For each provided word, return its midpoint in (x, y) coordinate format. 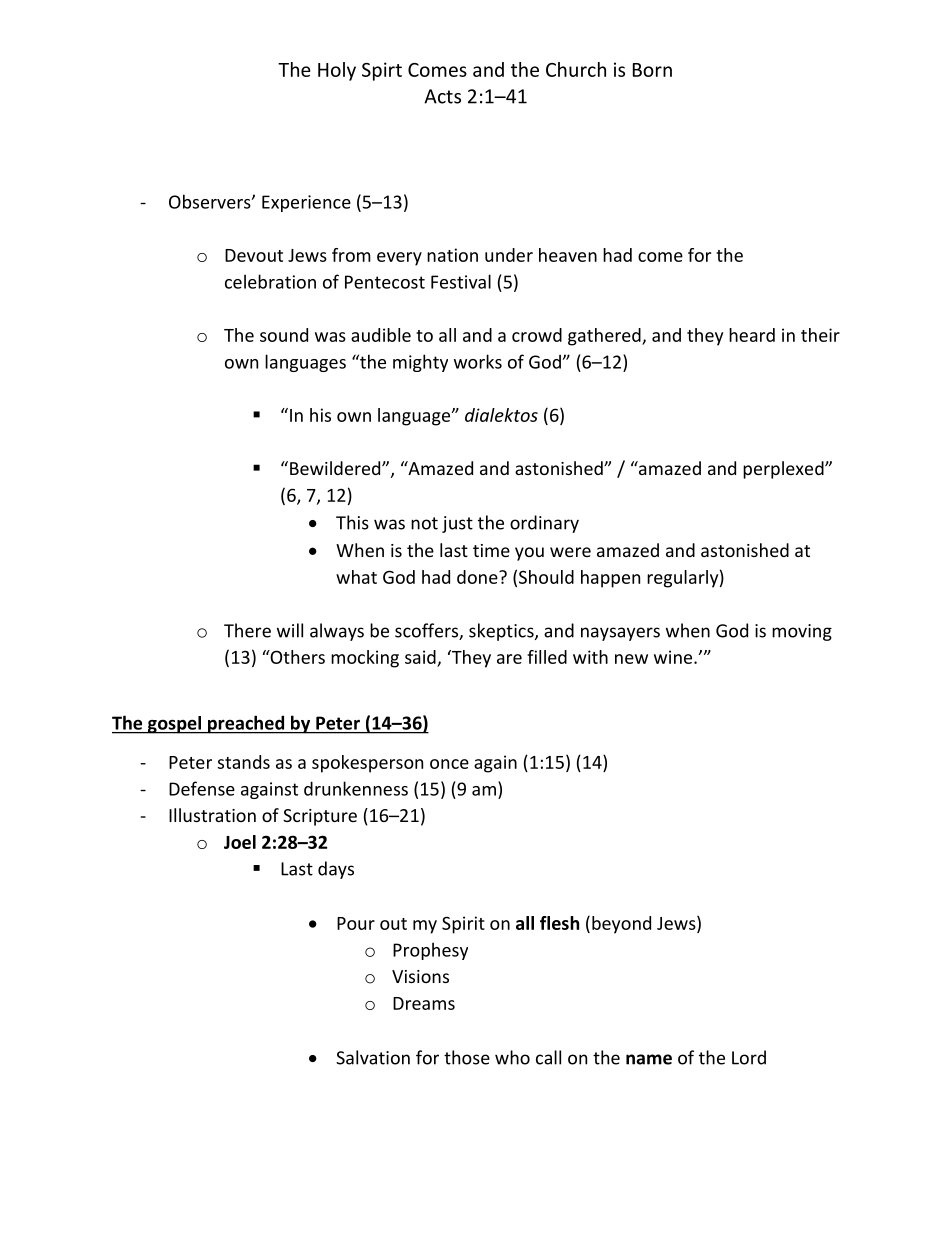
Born (652, 70)
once (449, 764)
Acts (442, 96)
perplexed (784, 470)
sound (284, 335)
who (512, 1057)
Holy (337, 71)
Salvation (373, 1057)
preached (246, 724)
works (478, 361)
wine (674, 657)
